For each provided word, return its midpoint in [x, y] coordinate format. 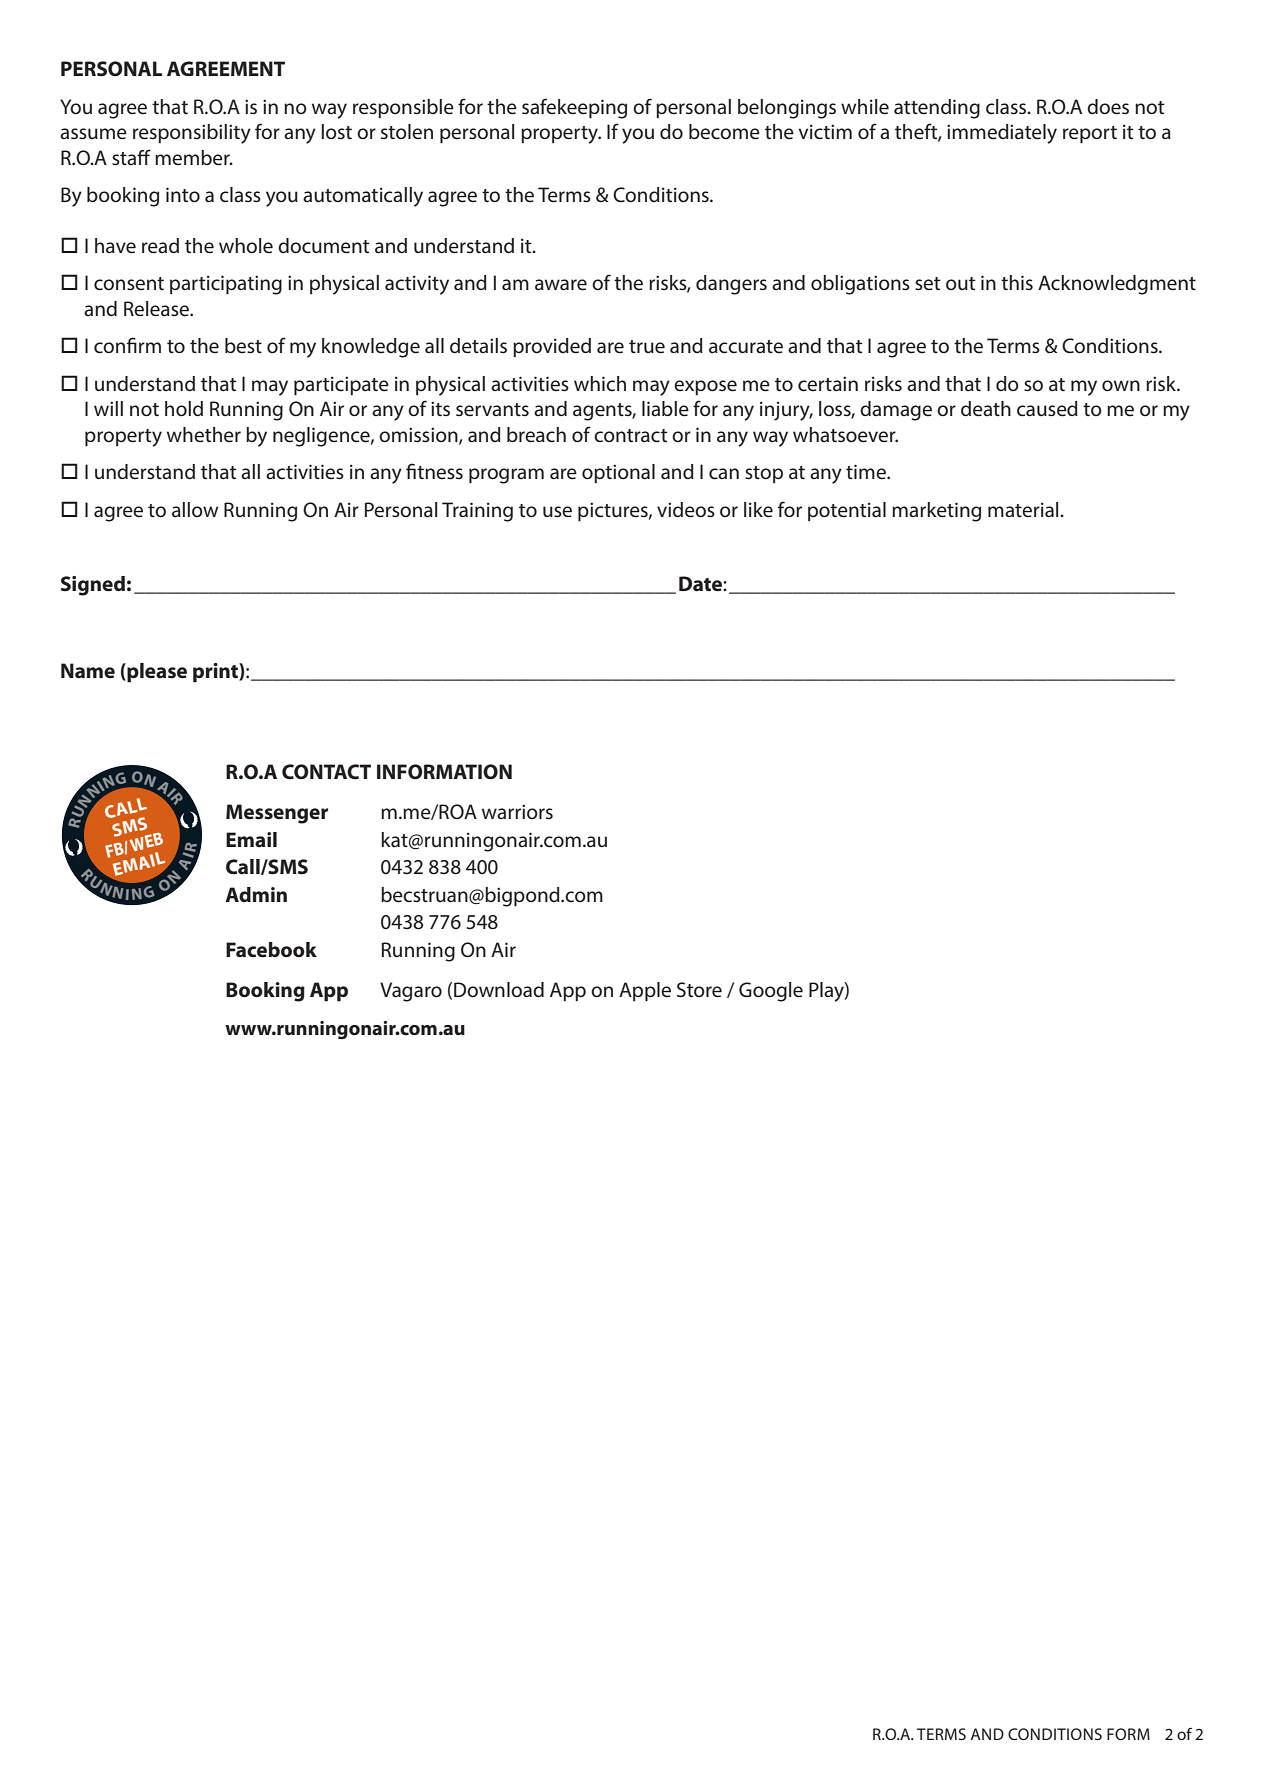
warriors [517, 811]
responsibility [192, 134]
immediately [1002, 134]
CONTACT [326, 772]
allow [195, 509]
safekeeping [574, 108]
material [1024, 510]
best [243, 346]
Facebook [271, 950]
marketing [936, 512]
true [647, 347]
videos [686, 510]
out [961, 283]
